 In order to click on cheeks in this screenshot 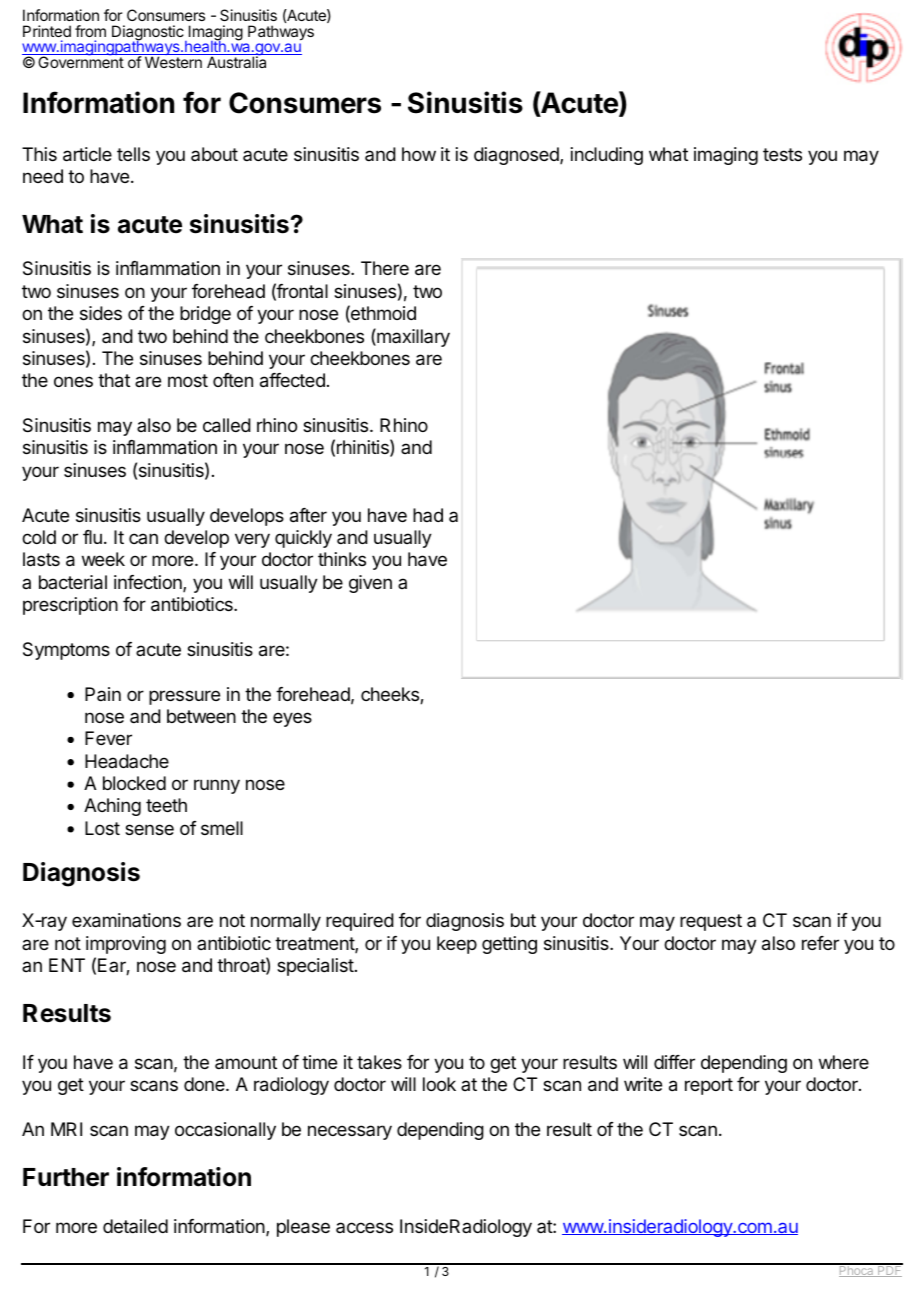, I will do `click(391, 695)`.
